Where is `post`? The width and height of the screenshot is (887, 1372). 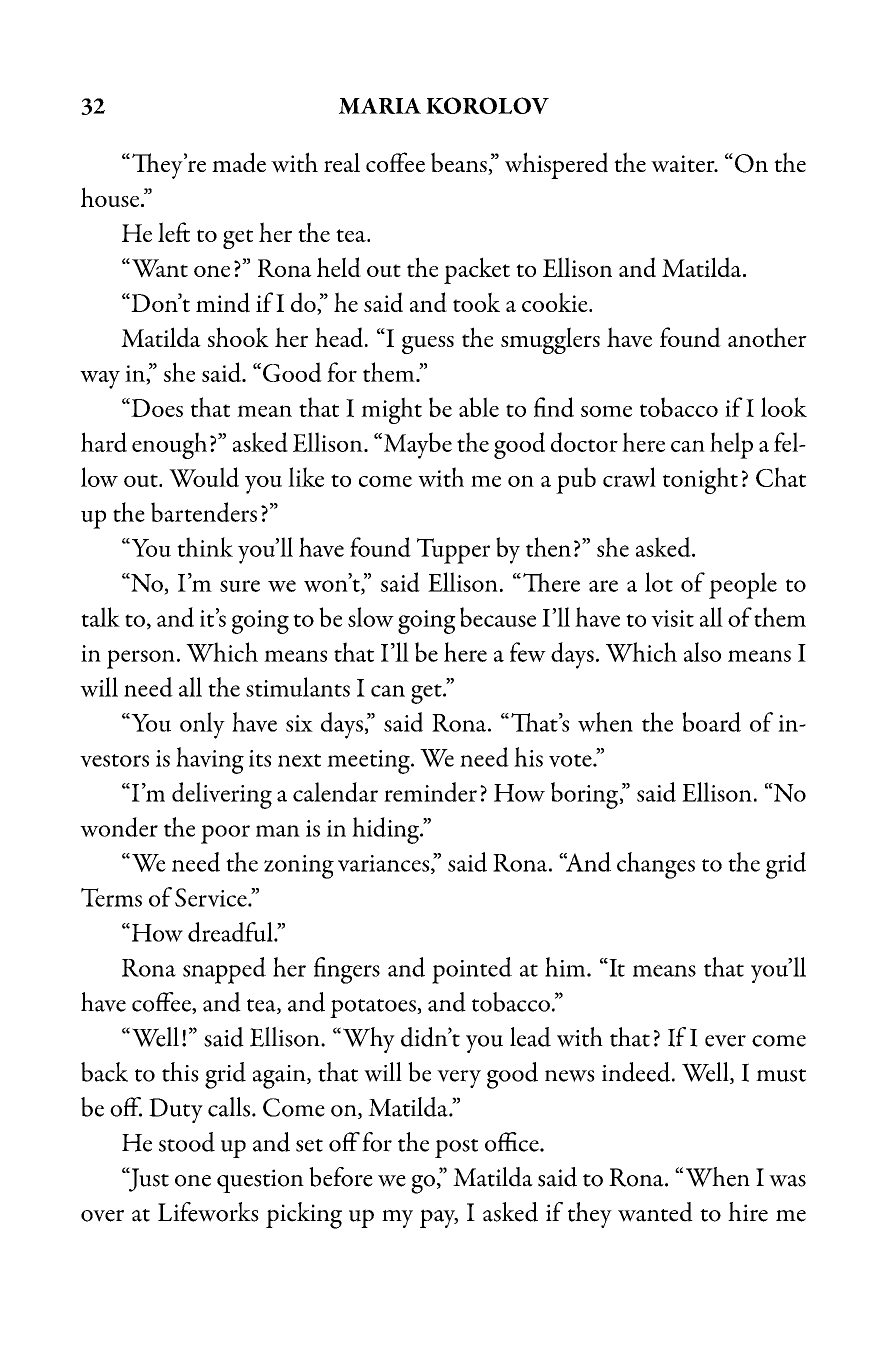
post is located at coordinates (456, 1148).
